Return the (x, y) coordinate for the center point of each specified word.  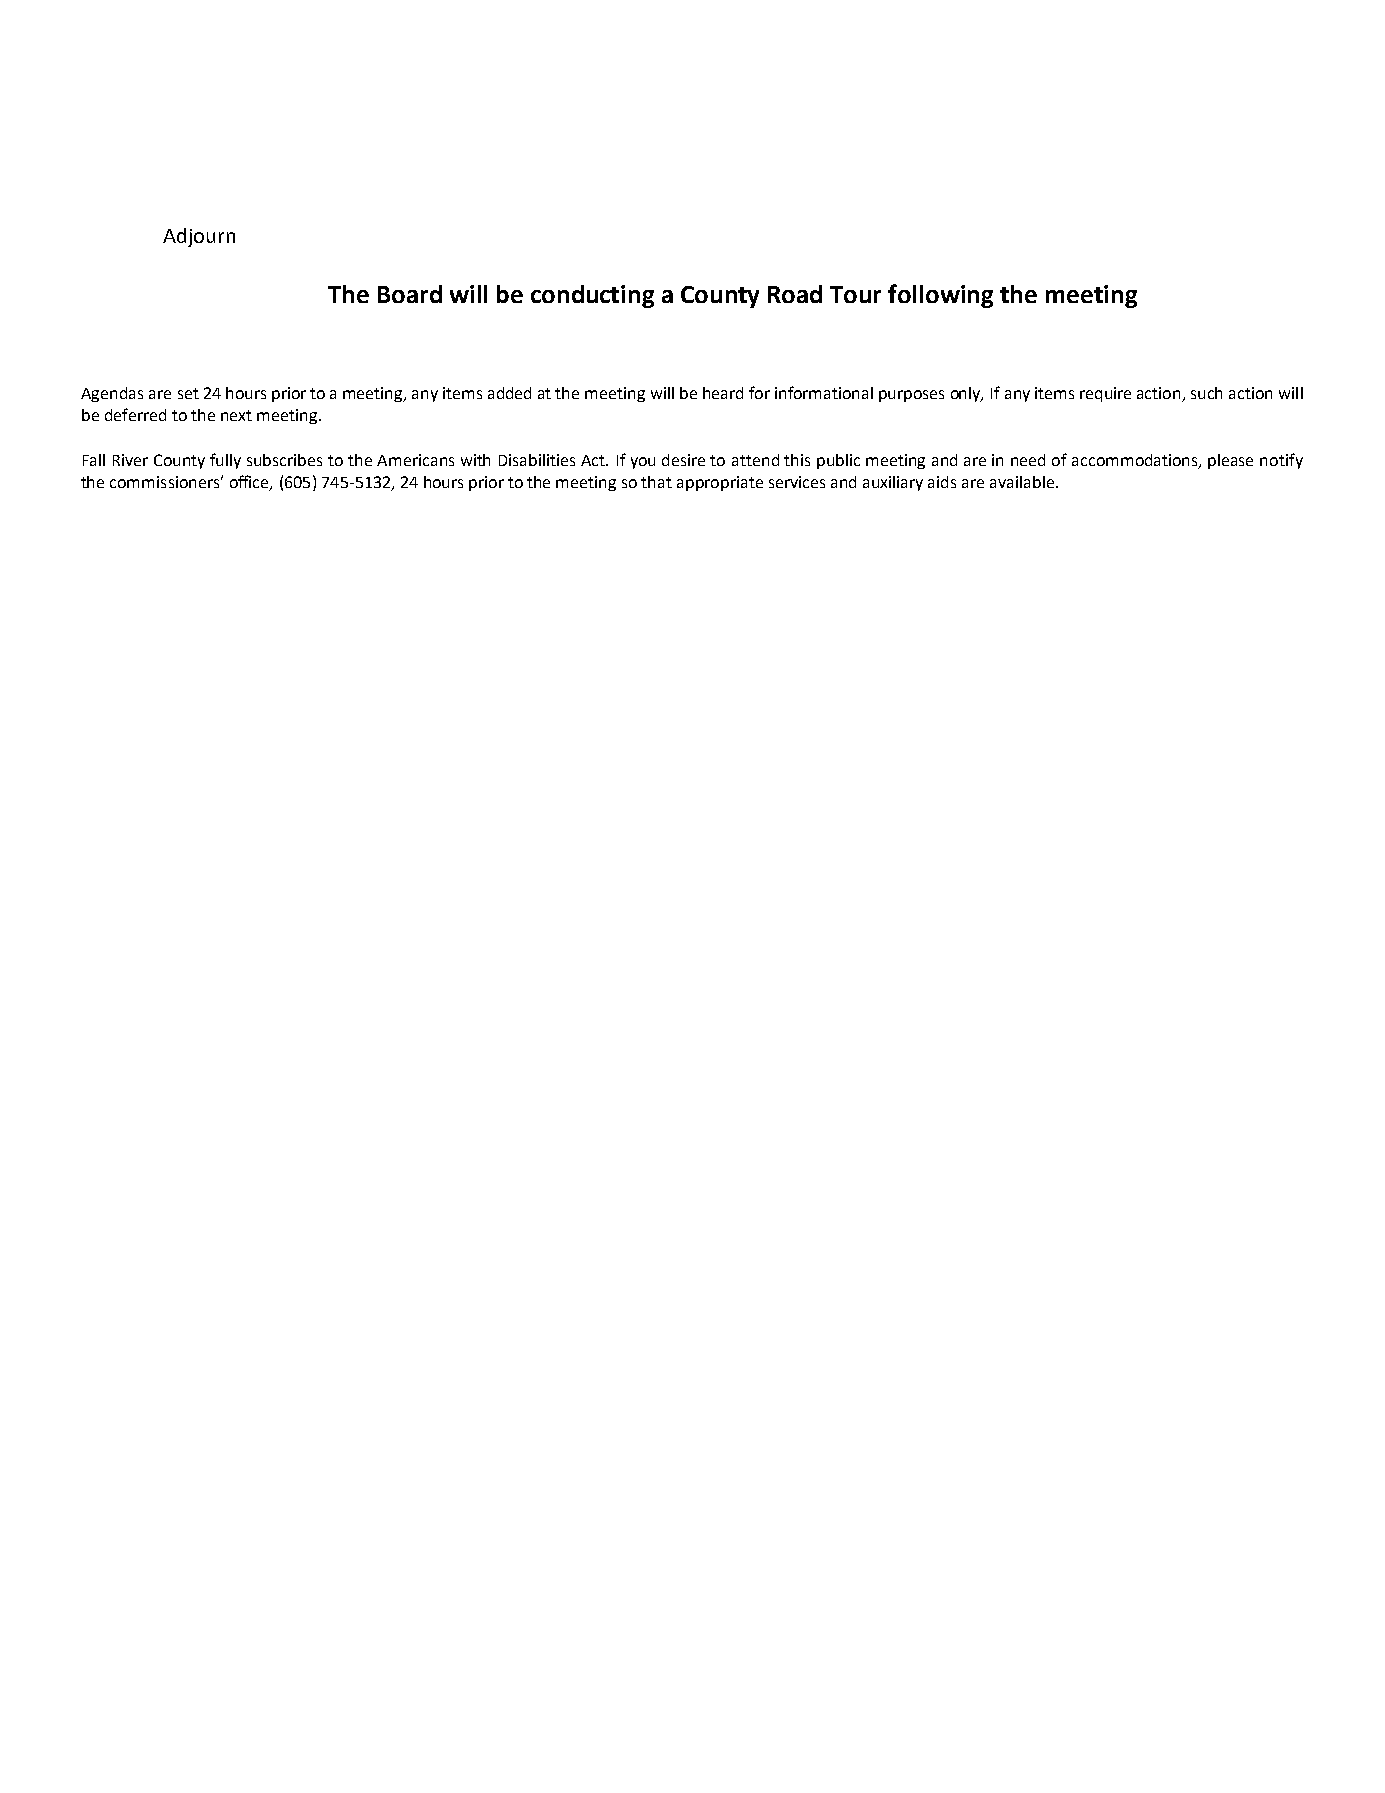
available (1022, 482)
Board (410, 294)
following (940, 296)
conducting (592, 296)
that (656, 482)
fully (225, 461)
